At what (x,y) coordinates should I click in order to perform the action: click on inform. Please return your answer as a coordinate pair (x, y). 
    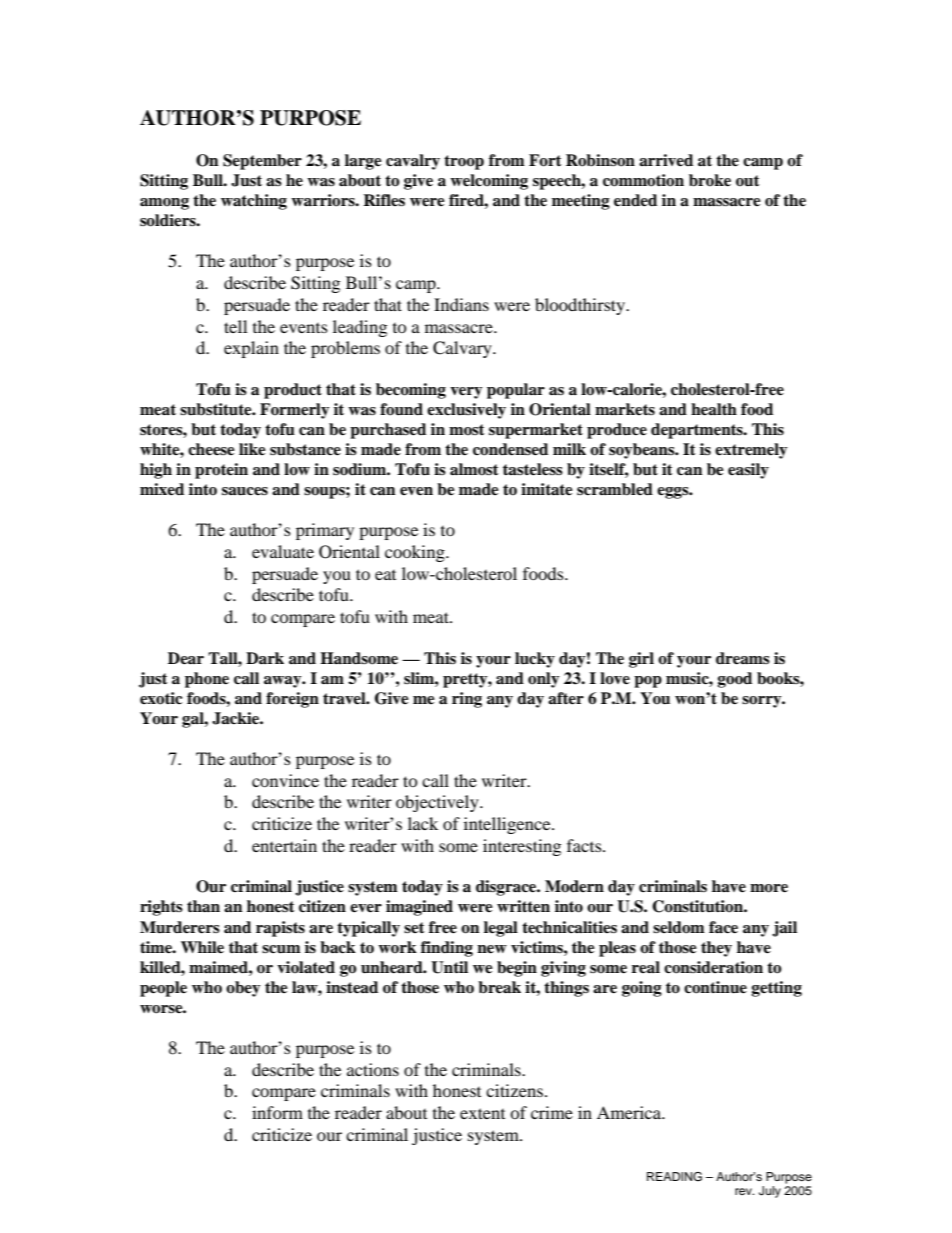
    Looking at the image, I should click on (277, 1112).
